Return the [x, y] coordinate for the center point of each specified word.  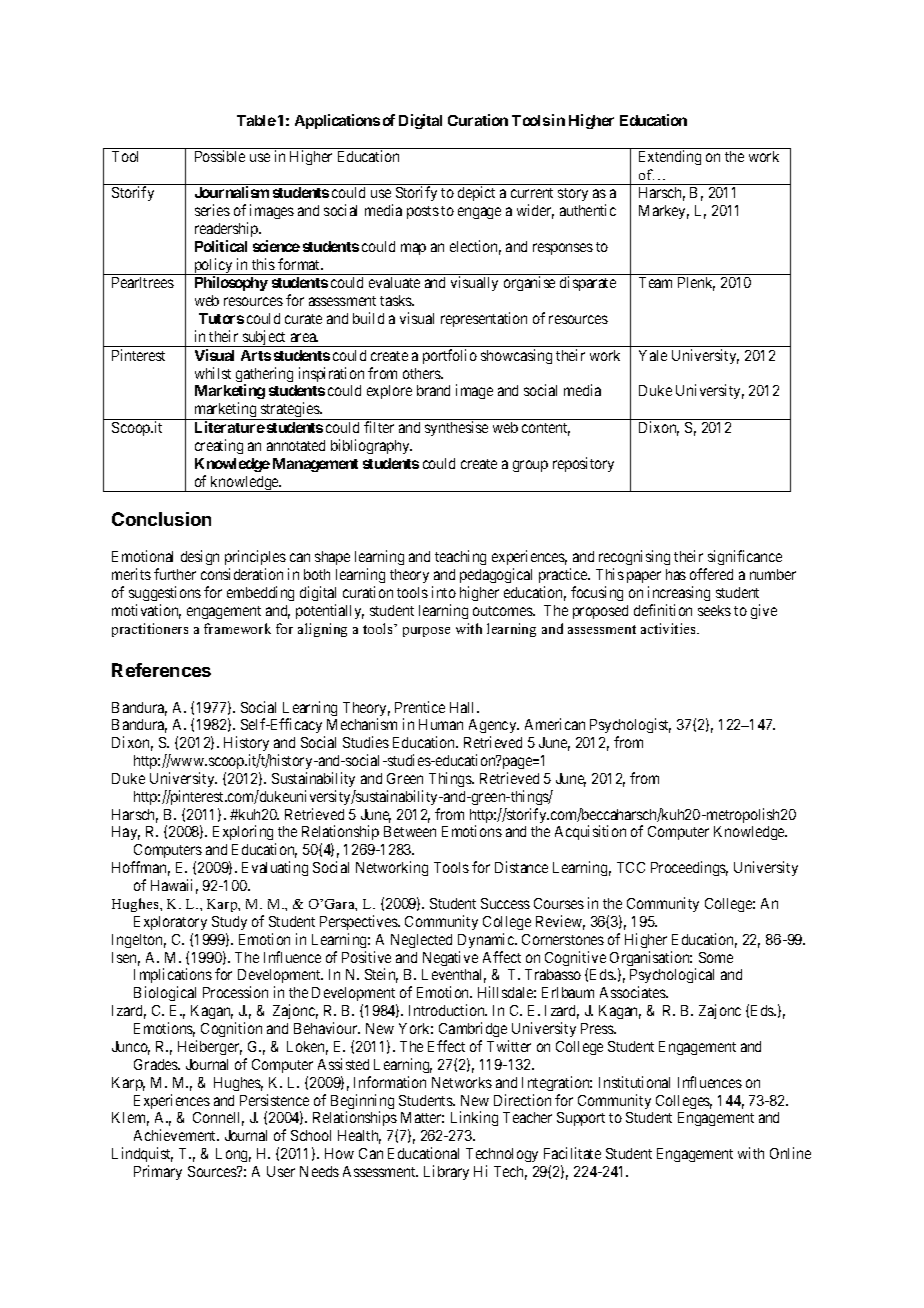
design [200, 557]
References [161, 670]
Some [716, 957]
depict [476, 193]
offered [711, 574]
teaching [460, 557]
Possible [220, 156]
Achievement [176, 1135]
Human [441, 724]
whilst [213, 373]
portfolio [450, 356]
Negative [450, 958]
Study [229, 923]
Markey [664, 212]
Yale [653, 355]
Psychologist [630, 727]
